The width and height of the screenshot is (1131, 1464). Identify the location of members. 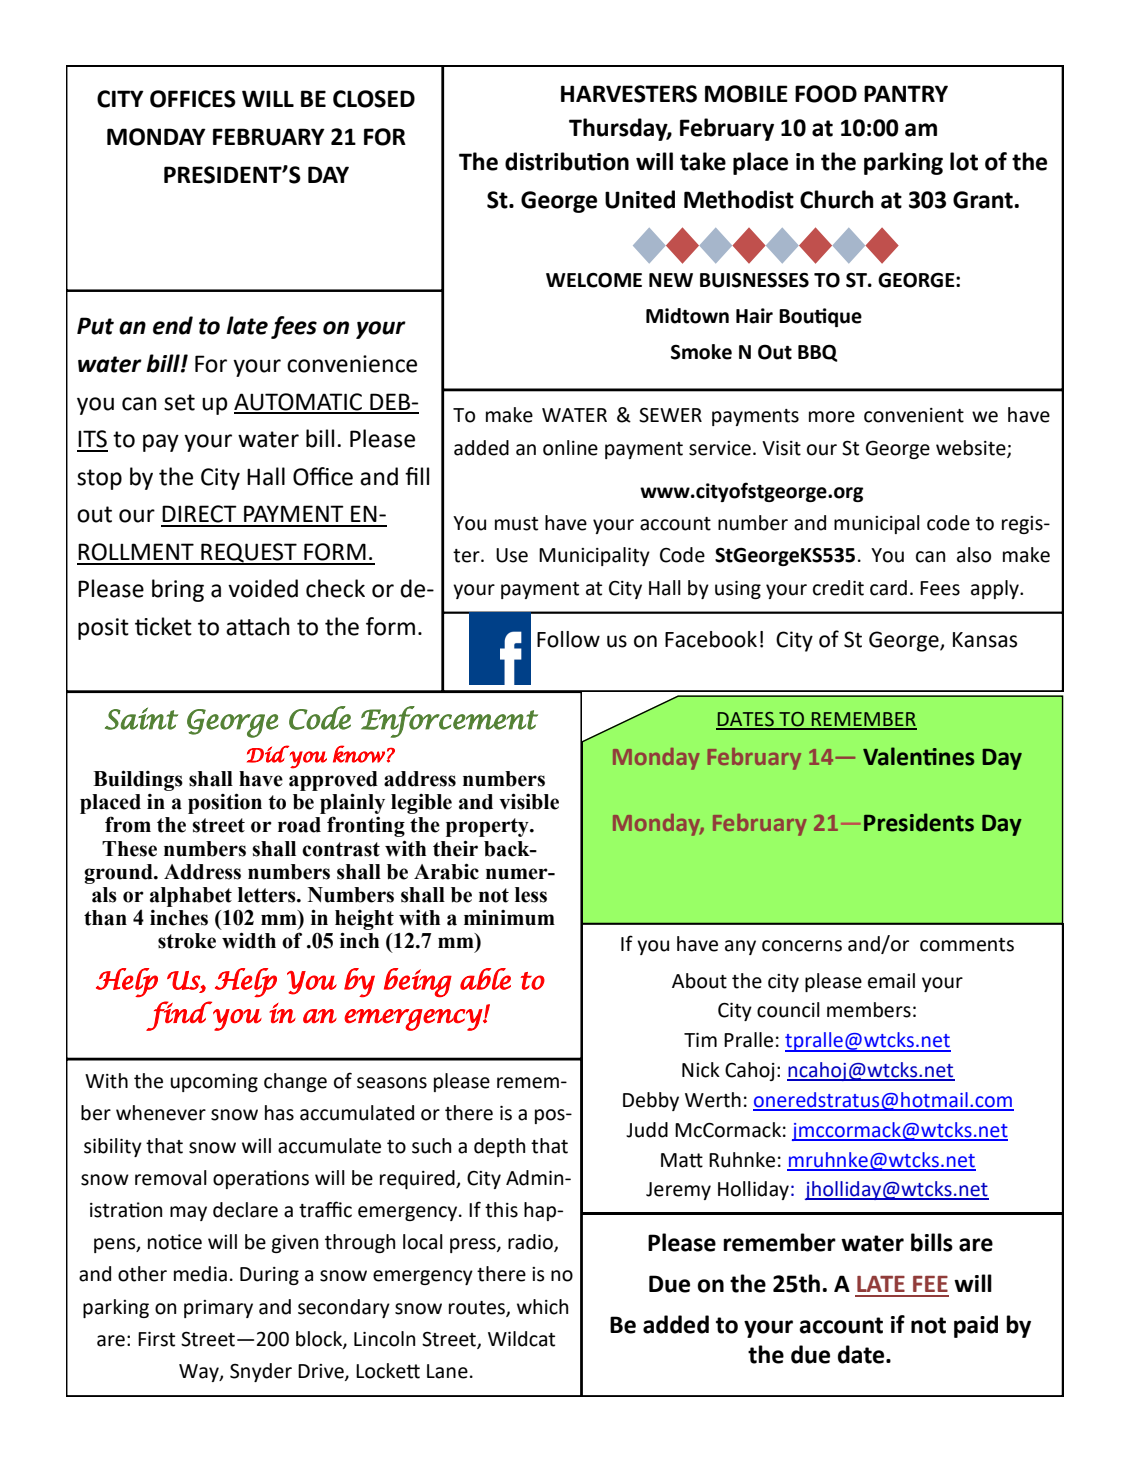
(869, 1010).
